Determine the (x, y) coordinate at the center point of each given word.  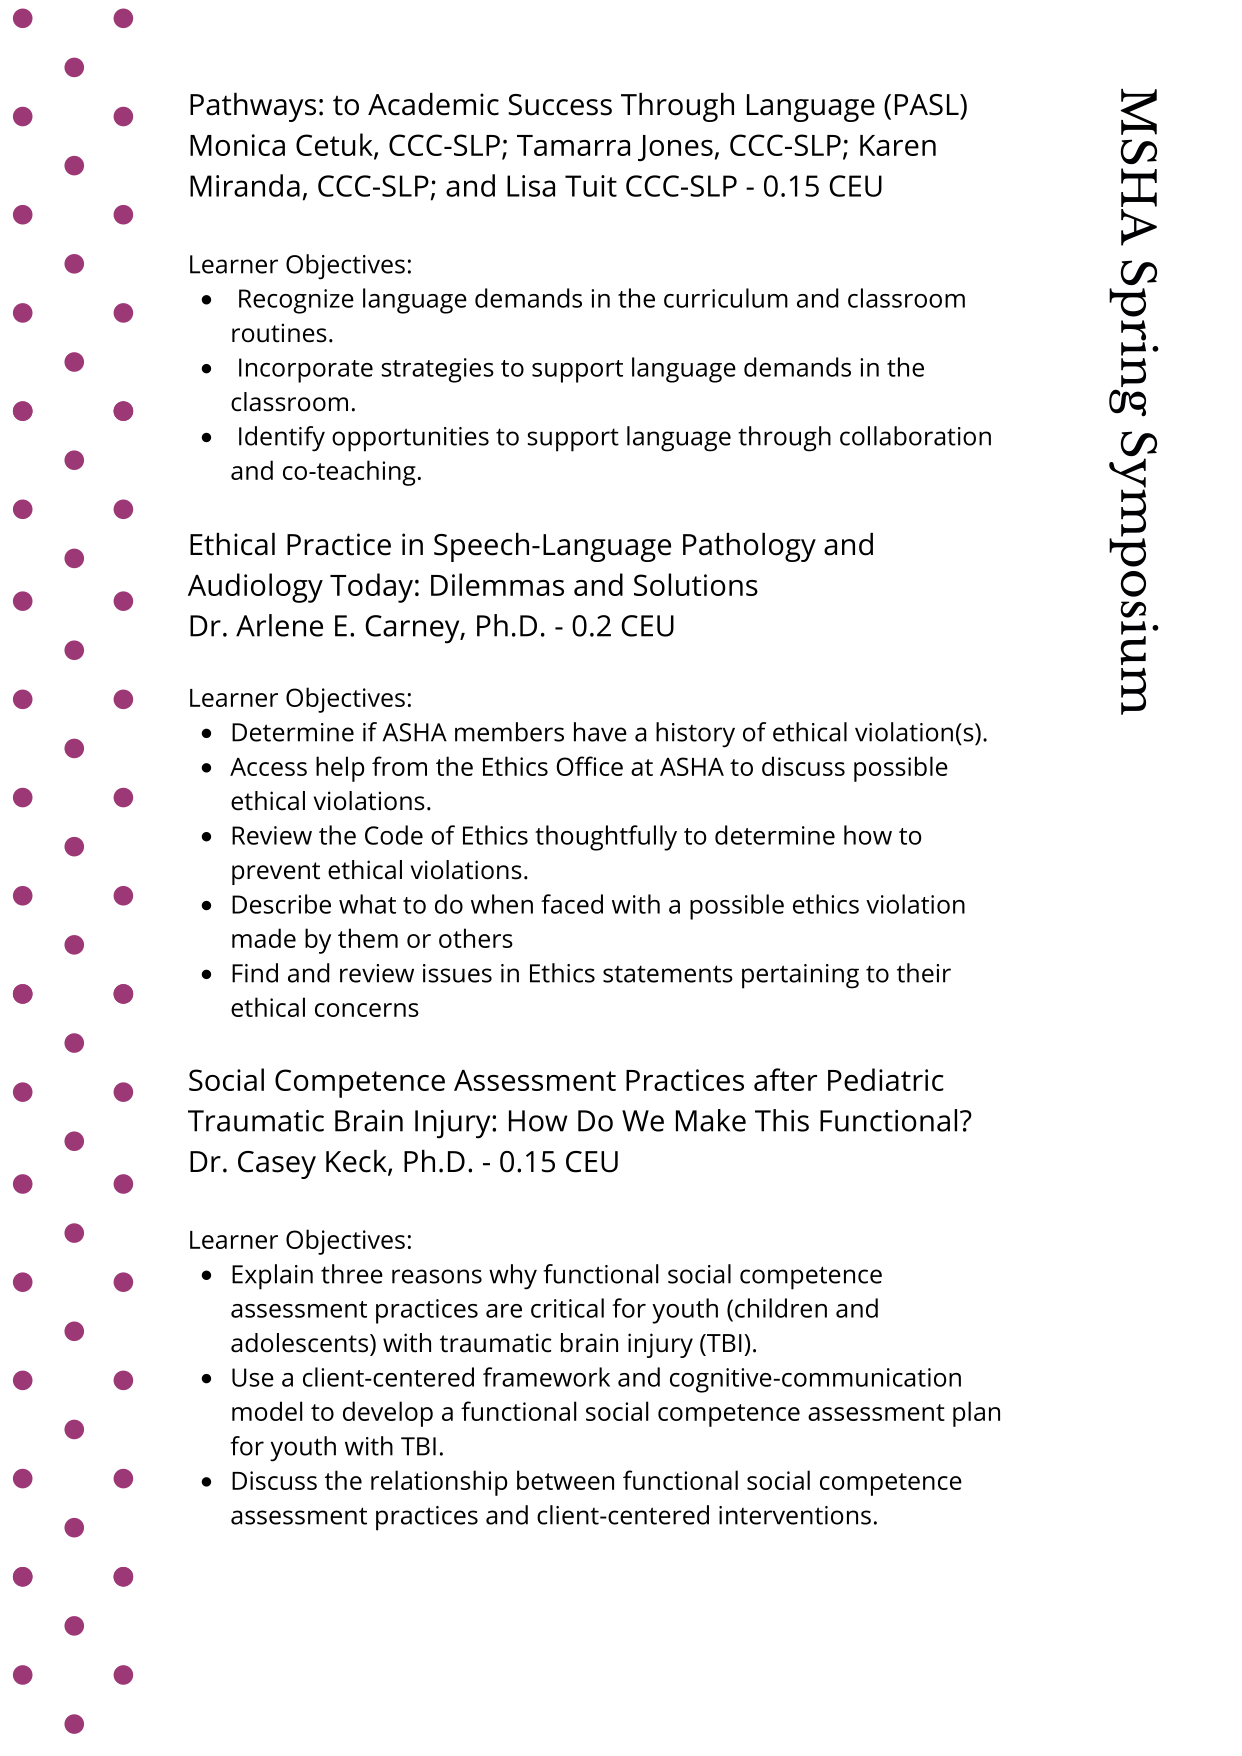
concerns (367, 1010)
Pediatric (886, 1079)
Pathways (253, 107)
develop (388, 1414)
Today (371, 588)
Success (560, 105)
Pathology (749, 547)
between (565, 1480)
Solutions (696, 584)
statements (668, 974)
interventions (795, 1515)
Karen (898, 145)
